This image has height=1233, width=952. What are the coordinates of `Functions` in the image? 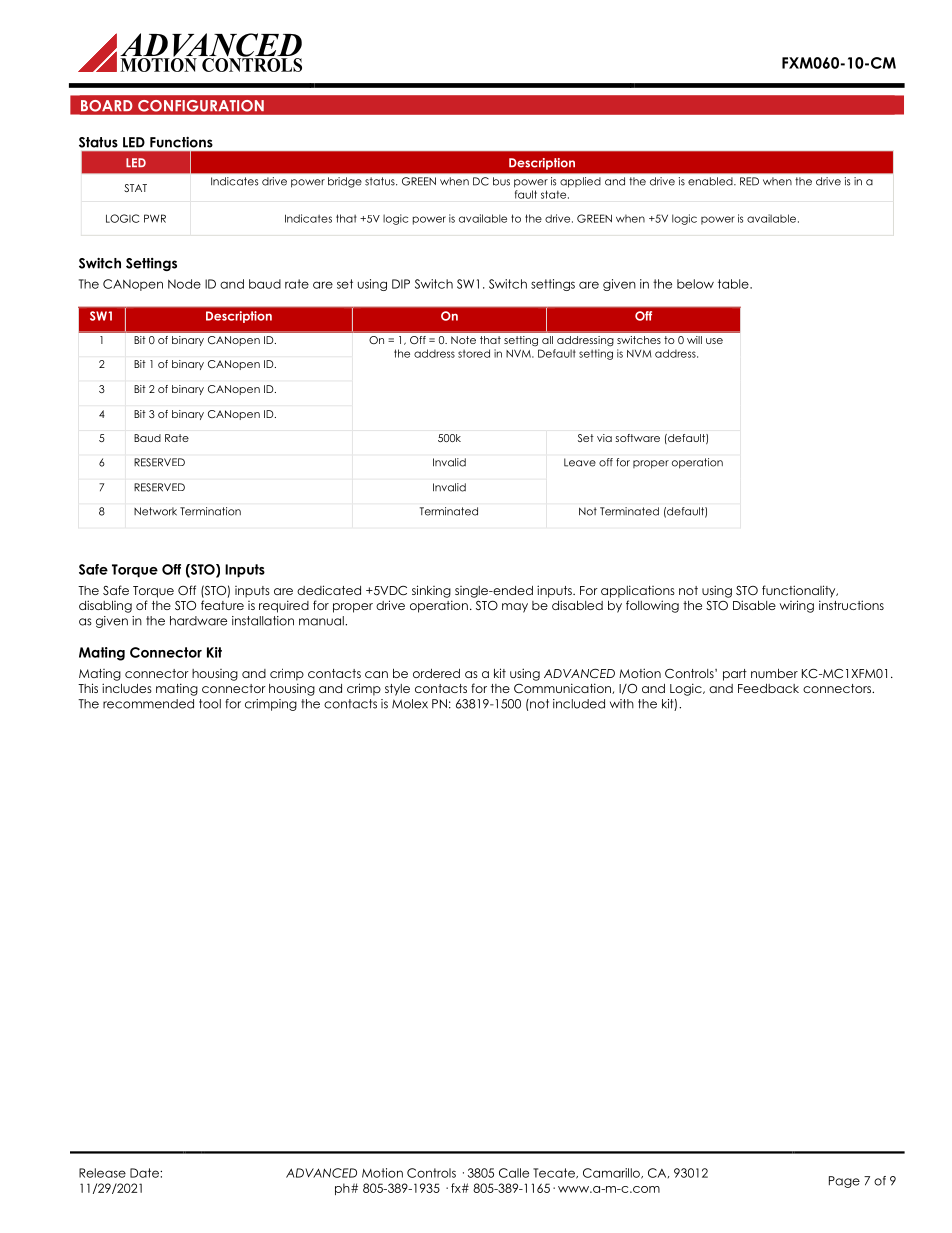 It's located at (181, 142).
